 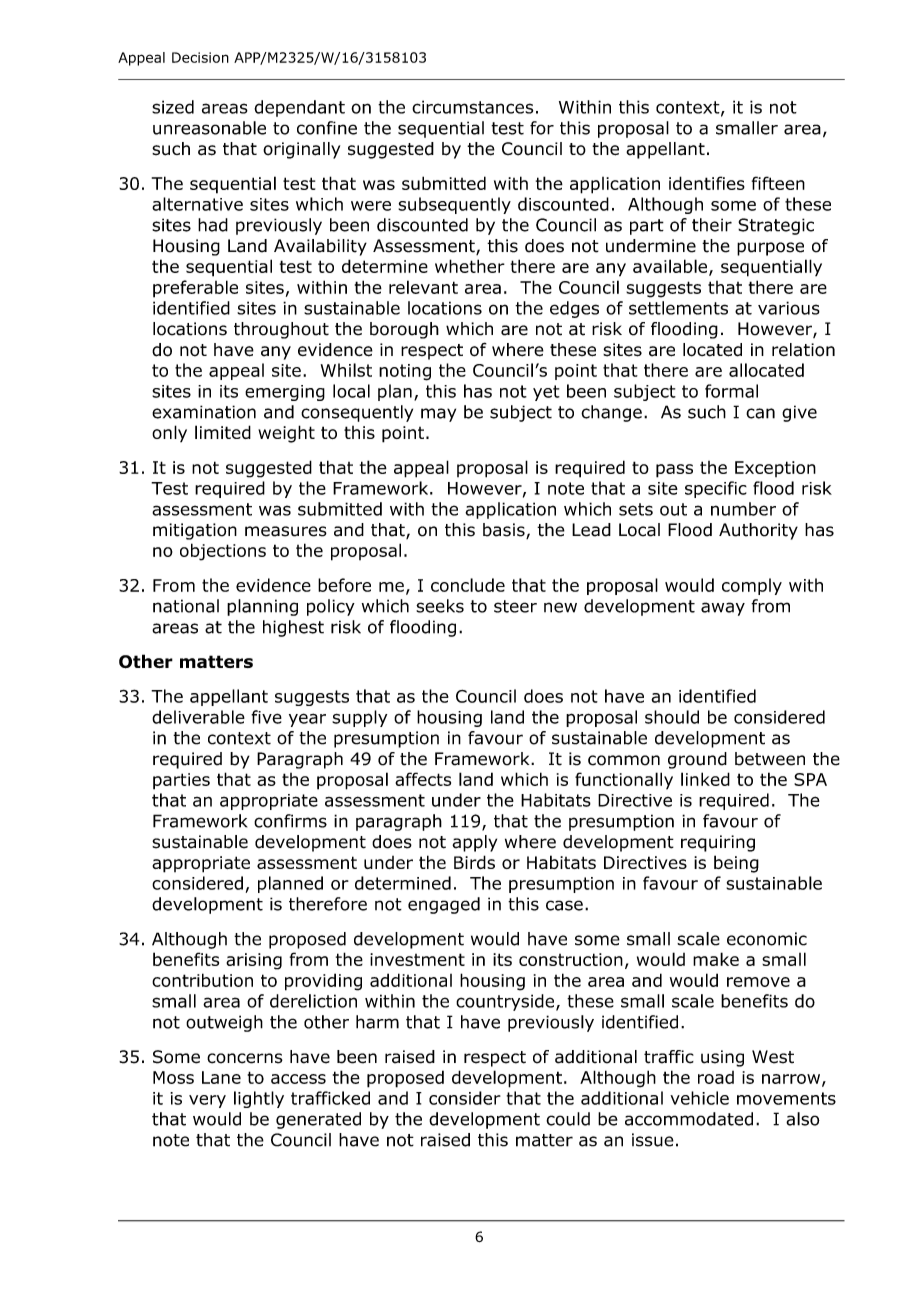 What do you see at coordinates (723, 609) in the screenshot?
I see `away` at bounding box center [723, 609].
